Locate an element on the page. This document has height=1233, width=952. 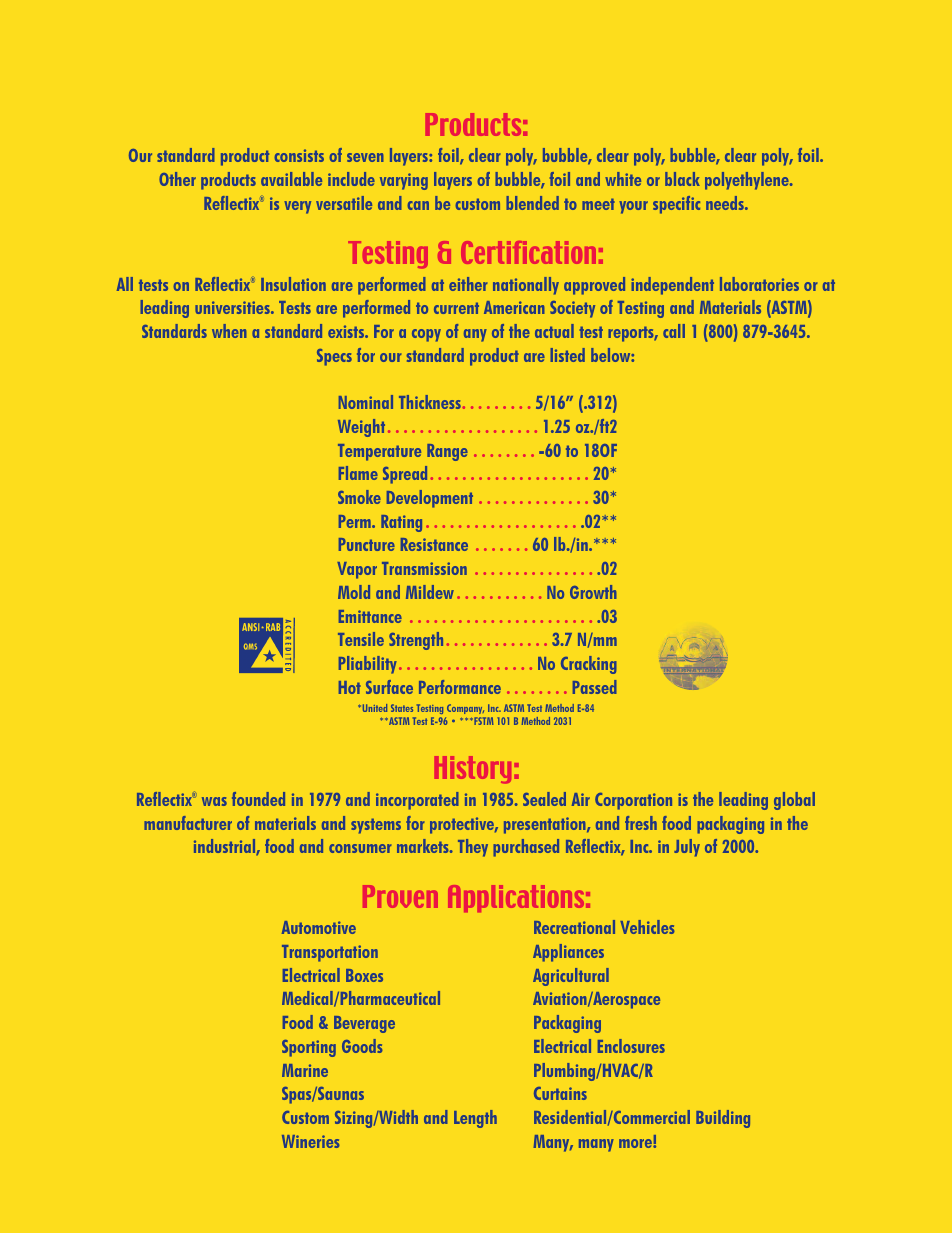
Length is located at coordinates (475, 1119).
